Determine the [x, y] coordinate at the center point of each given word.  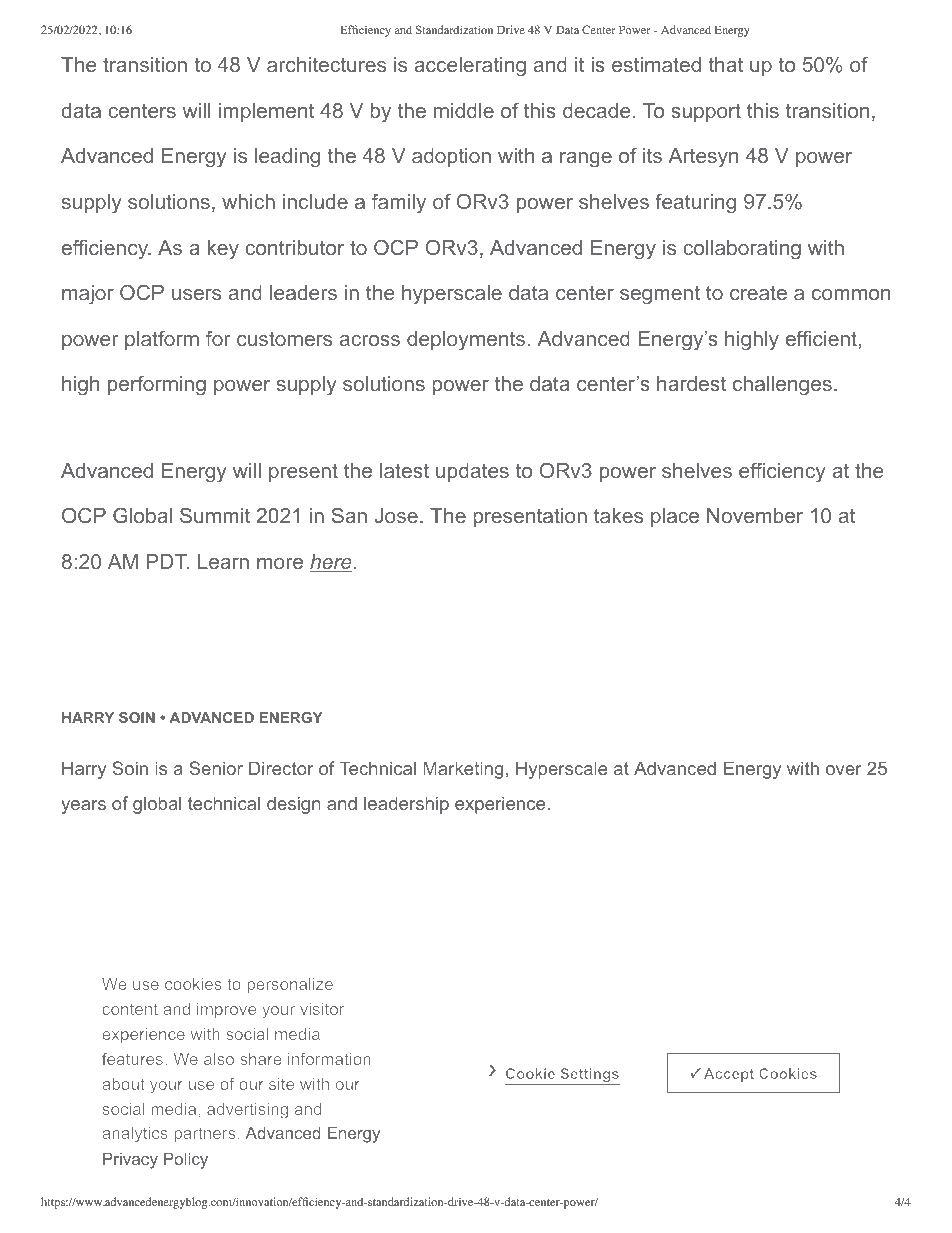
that [725, 64]
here [332, 563]
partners [204, 1134]
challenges [782, 386]
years [83, 807]
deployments [466, 341]
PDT [167, 561]
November [755, 515]
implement [266, 112]
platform [162, 340]
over [844, 770]
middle [464, 110]
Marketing [463, 770]
